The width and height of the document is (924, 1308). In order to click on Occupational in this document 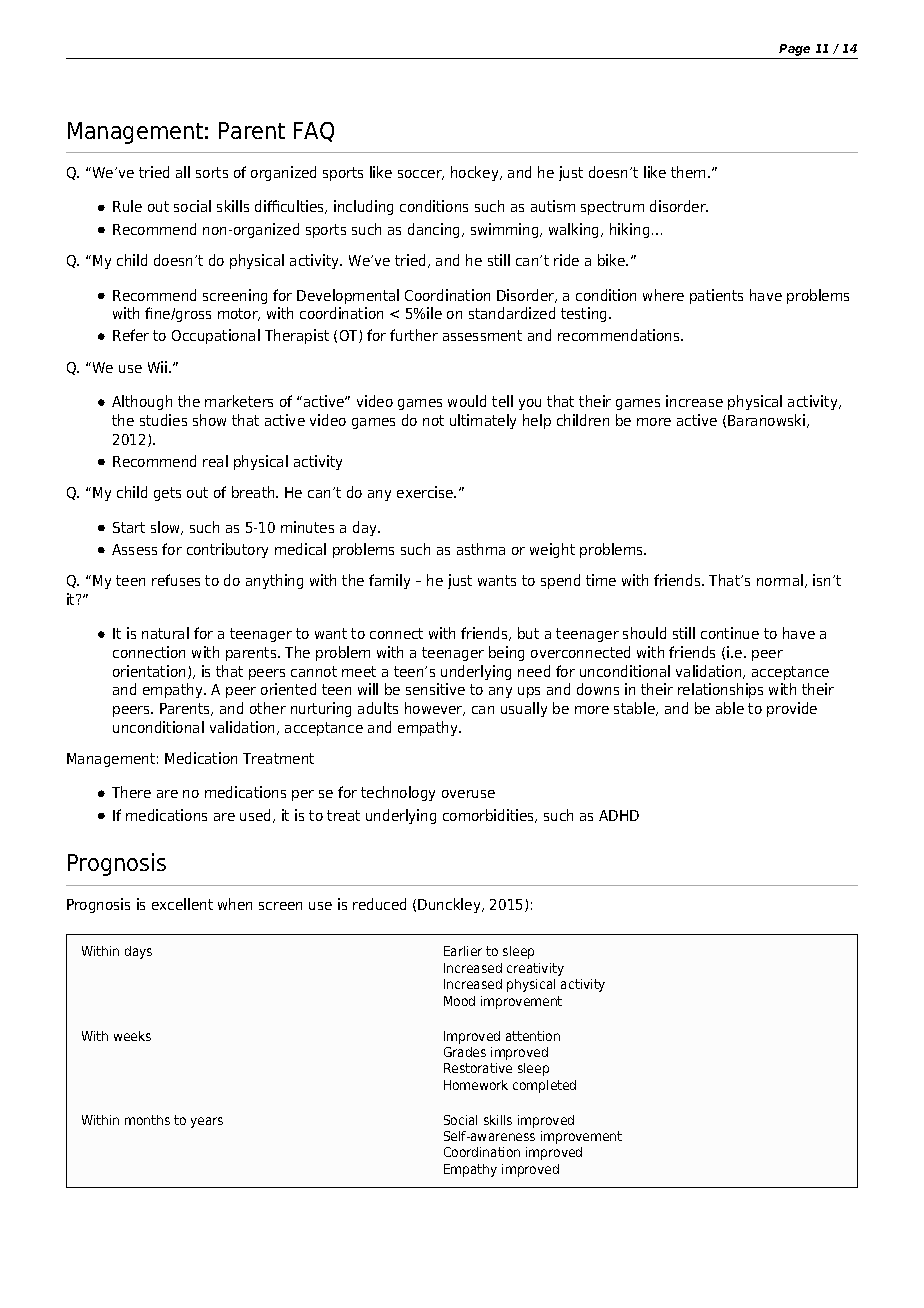, I will do `click(216, 336)`.
